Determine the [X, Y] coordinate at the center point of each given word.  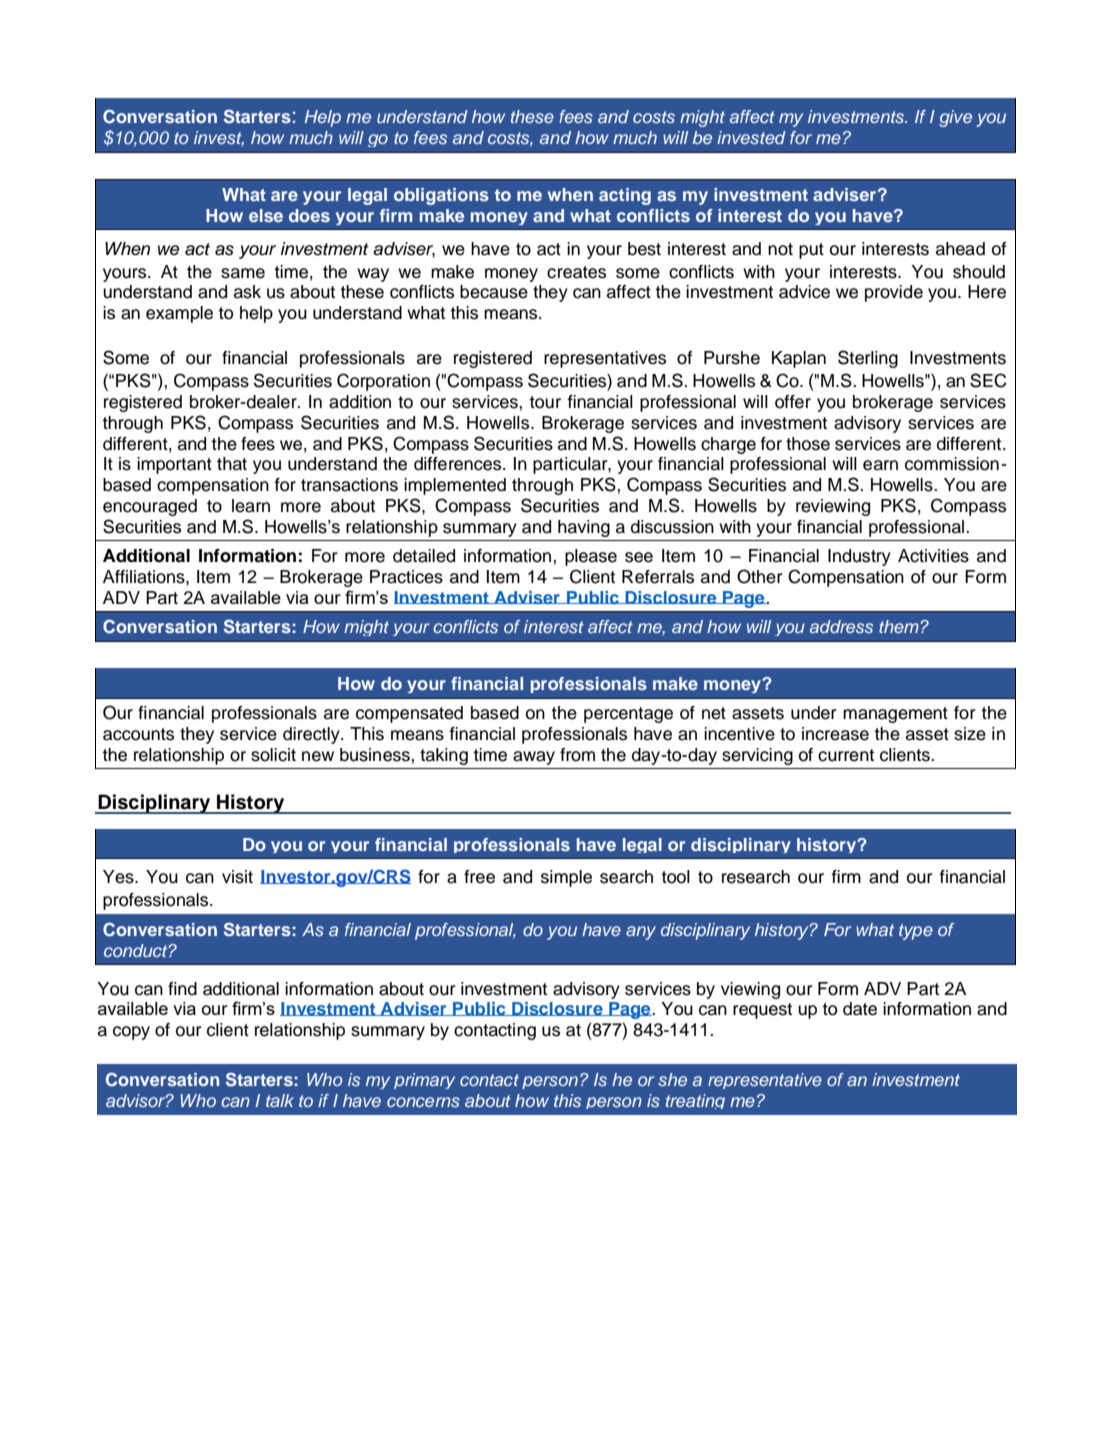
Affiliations [145, 577]
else [266, 215]
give [955, 118]
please [591, 557]
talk [280, 1100]
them [899, 626]
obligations [441, 196]
